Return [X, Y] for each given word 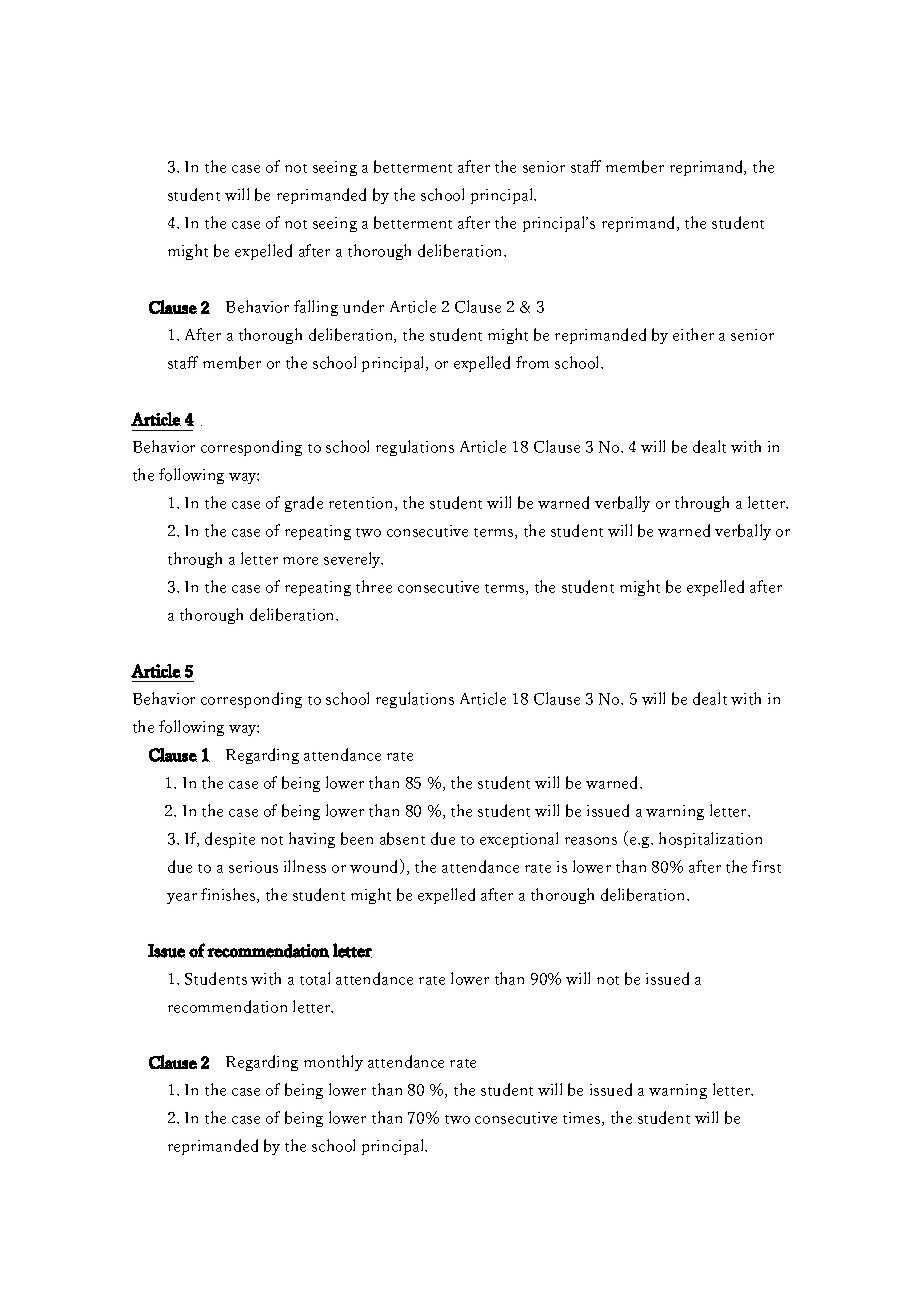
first [766, 866]
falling [316, 308]
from [532, 362]
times [583, 1119]
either [693, 334]
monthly [333, 1063]
